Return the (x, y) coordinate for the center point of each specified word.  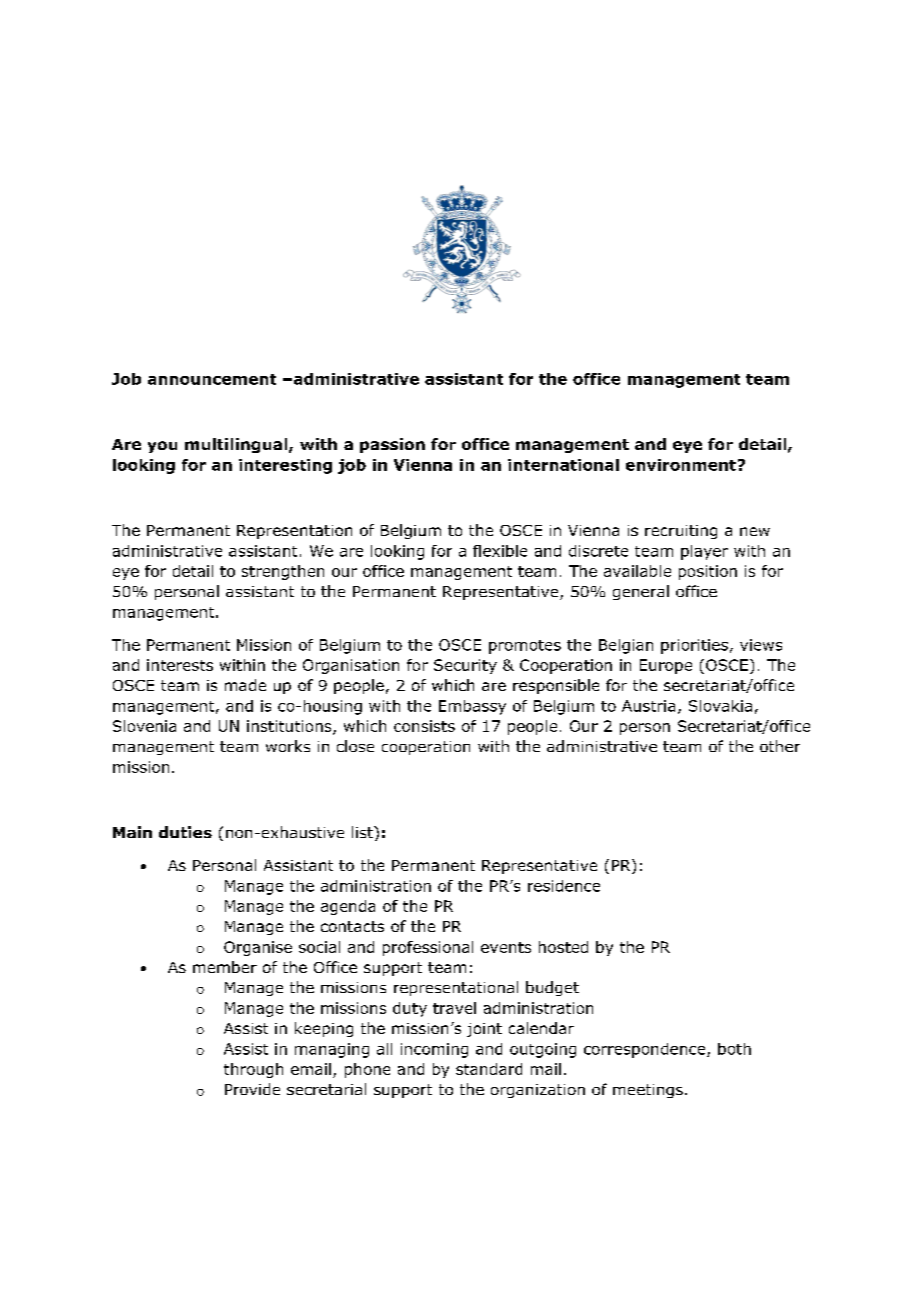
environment (681, 465)
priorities (694, 646)
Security (465, 666)
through (253, 1070)
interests (180, 665)
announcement (212, 379)
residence (564, 886)
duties (185, 832)
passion (392, 445)
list (363, 832)
